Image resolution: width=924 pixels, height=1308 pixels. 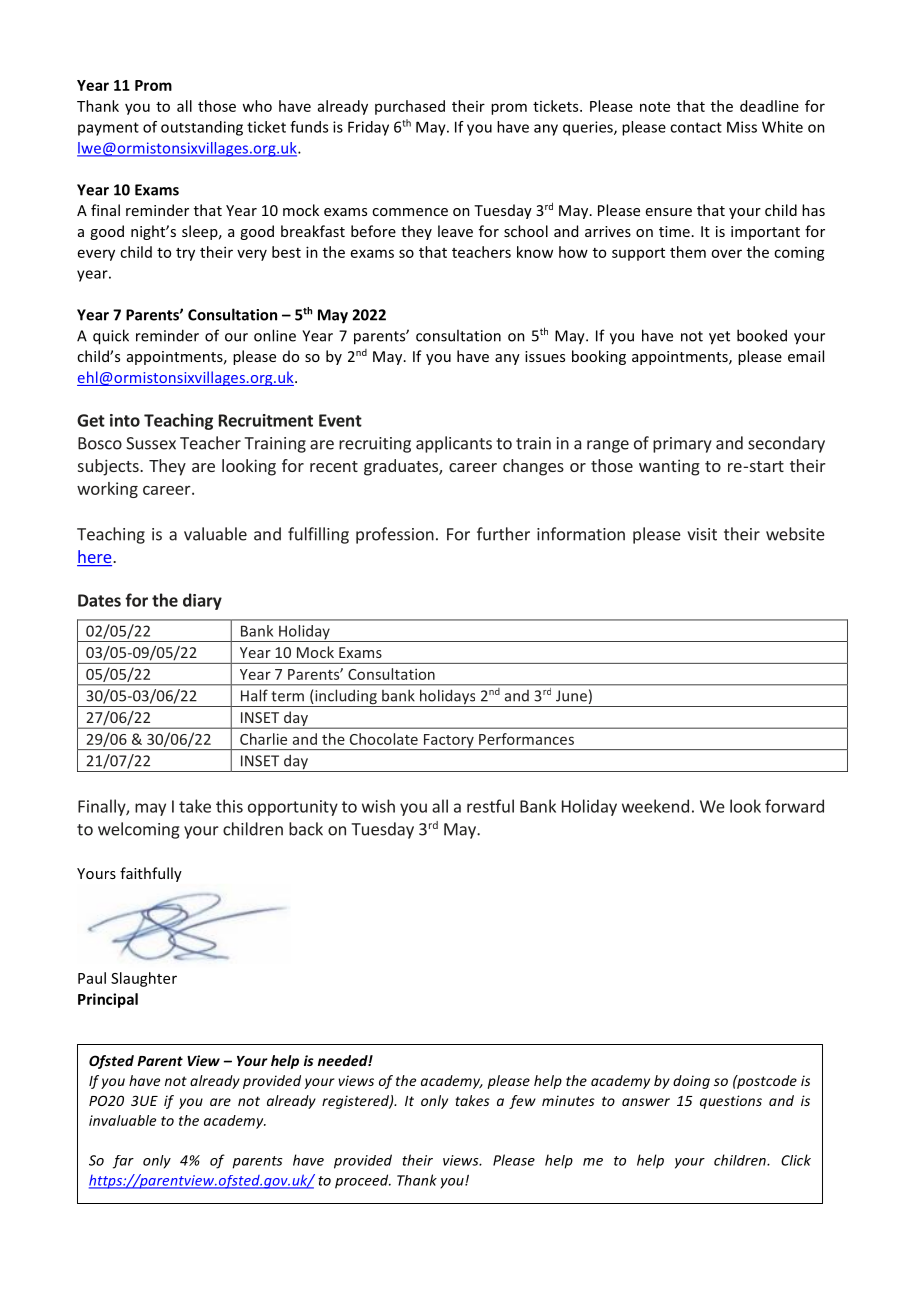 I want to click on far, so click(x=123, y=1162).
